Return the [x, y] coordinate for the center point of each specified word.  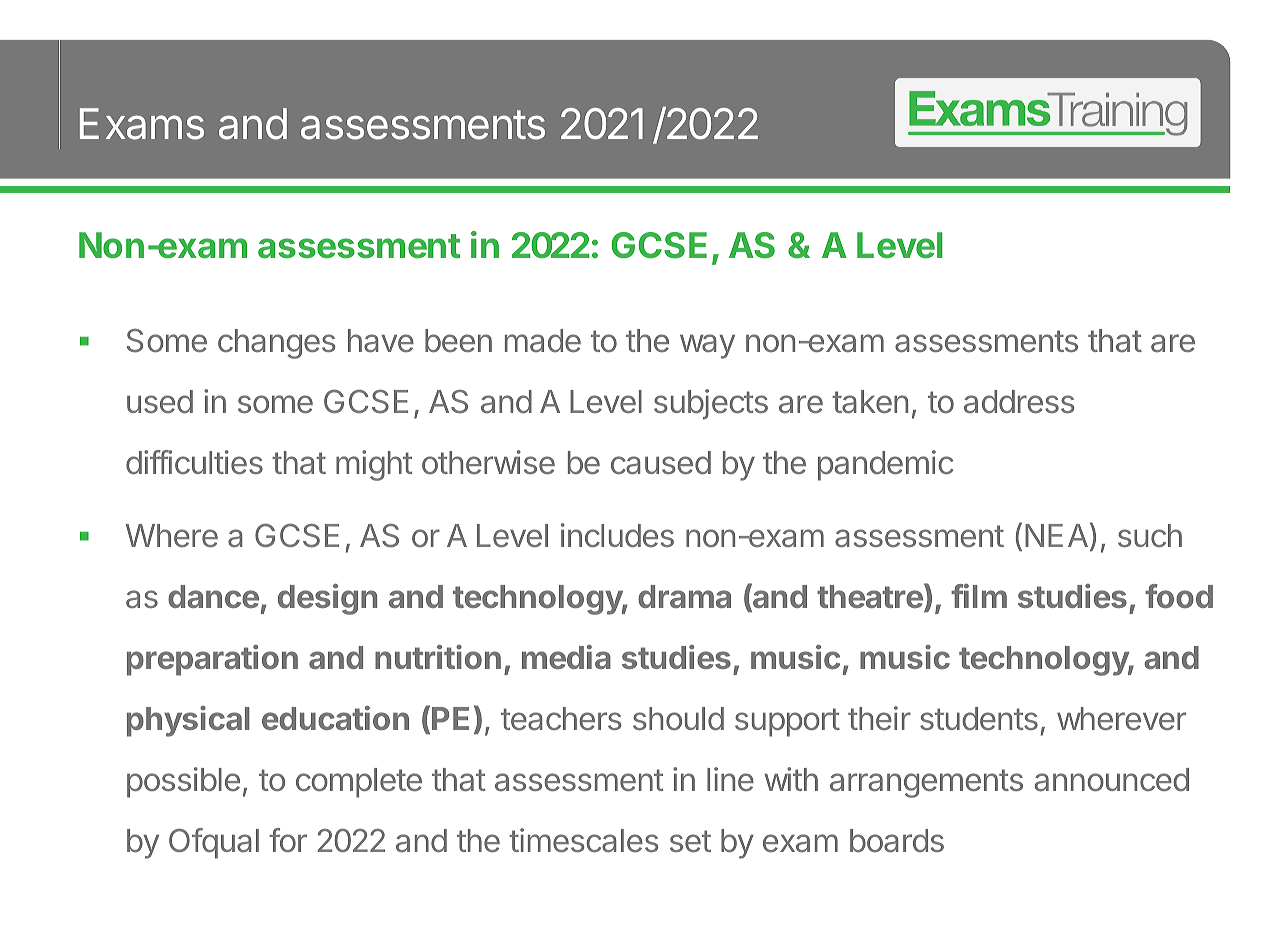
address [1019, 401]
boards [897, 841]
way [707, 346]
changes [276, 344]
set [690, 841]
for [288, 840]
